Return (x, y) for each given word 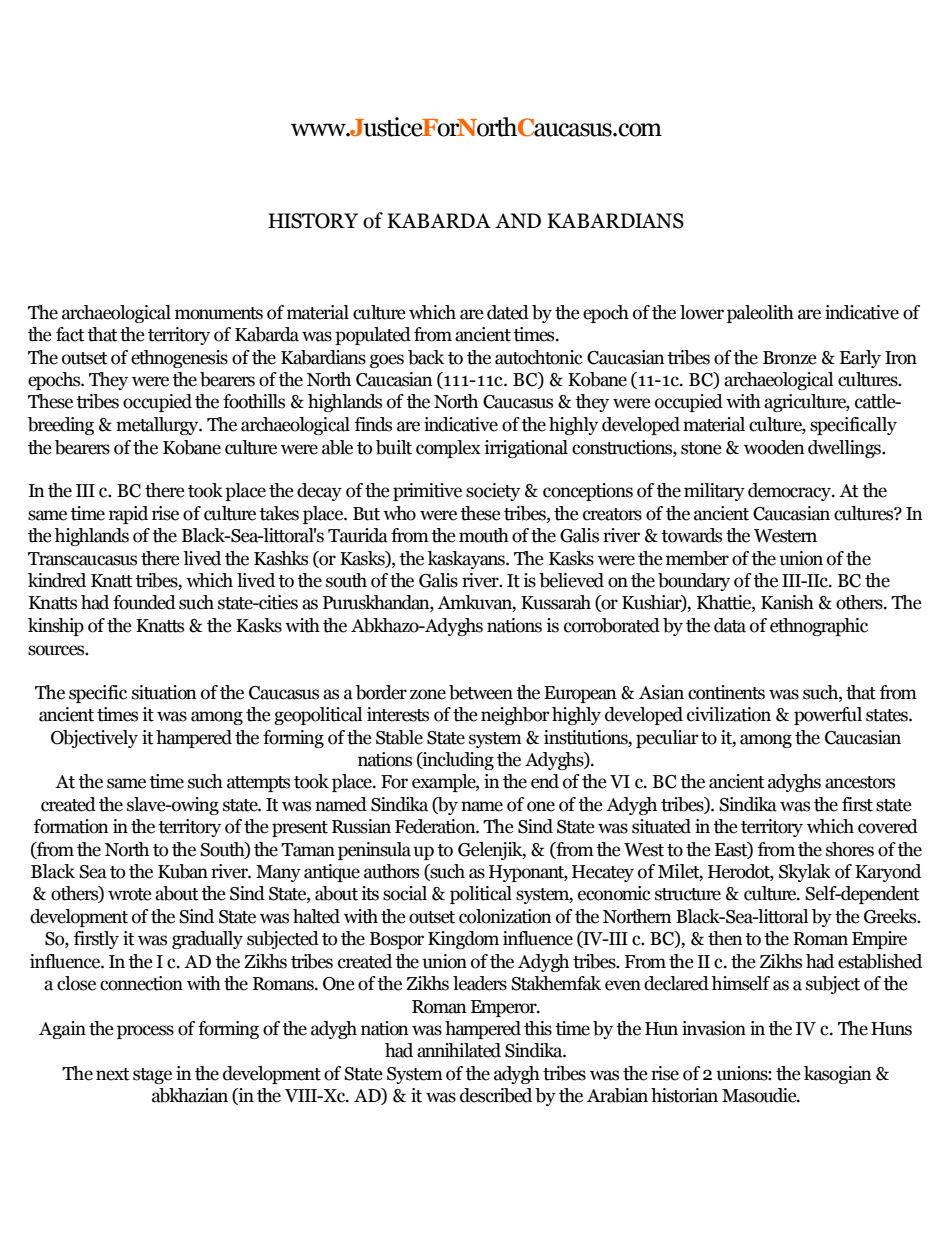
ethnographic (819, 627)
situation (164, 692)
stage (152, 1076)
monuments (219, 313)
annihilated (459, 1050)
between (481, 692)
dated (508, 312)
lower (702, 312)
